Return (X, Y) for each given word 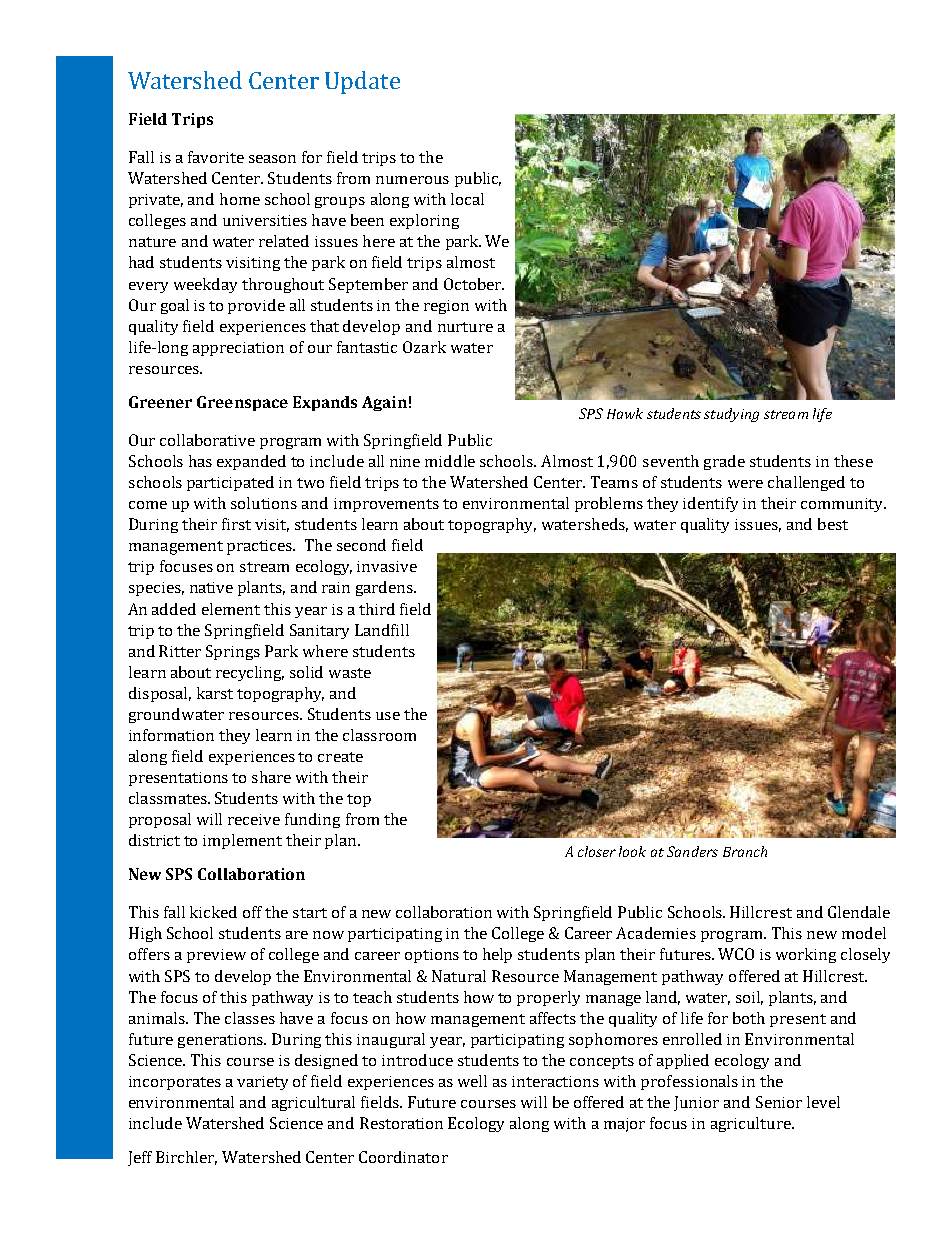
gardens (385, 588)
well (472, 1081)
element (231, 609)
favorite (216, 157)
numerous (412, 180)
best (833, 524)
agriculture (752, 1124)
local (467, 199)
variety (262, 1083)
